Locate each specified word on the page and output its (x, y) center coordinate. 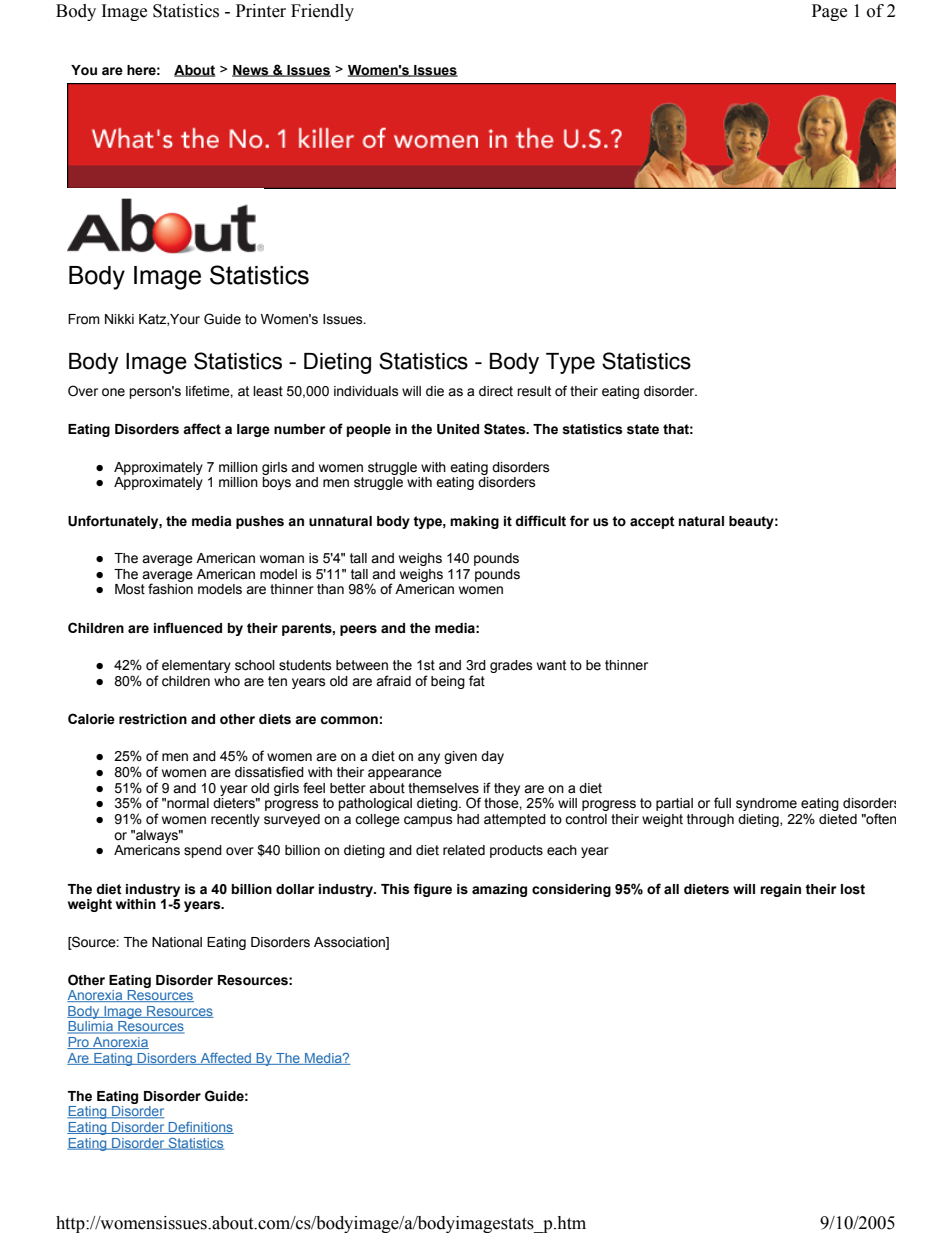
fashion (170, 589)
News (251, 71)
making (474, 522)
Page (829, 12)
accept (652, 522)
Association (350, 943)
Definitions (200, 1128)
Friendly (322, 12)
